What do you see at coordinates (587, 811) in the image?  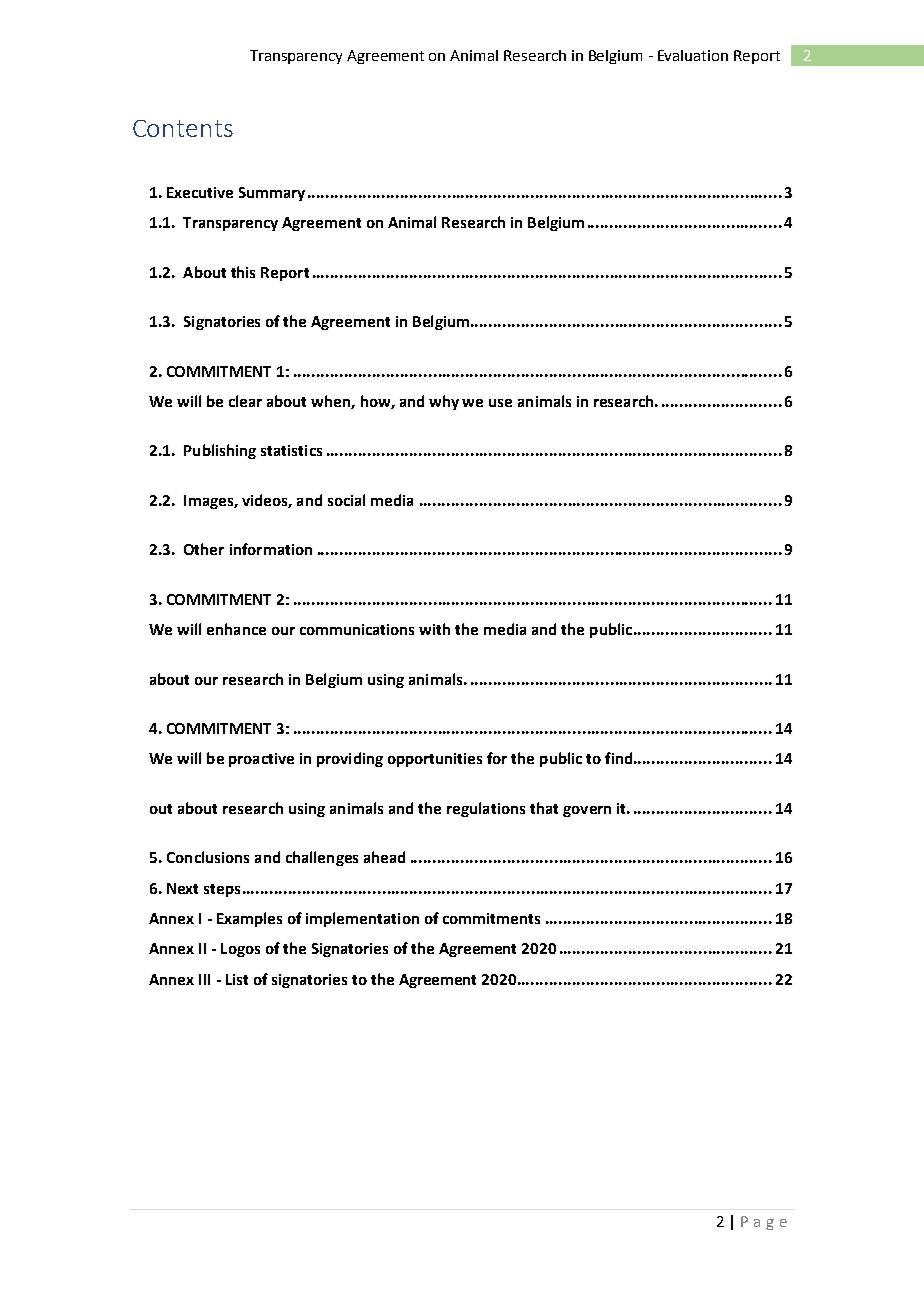 I see `govern` at bounding box center [587, 811].
